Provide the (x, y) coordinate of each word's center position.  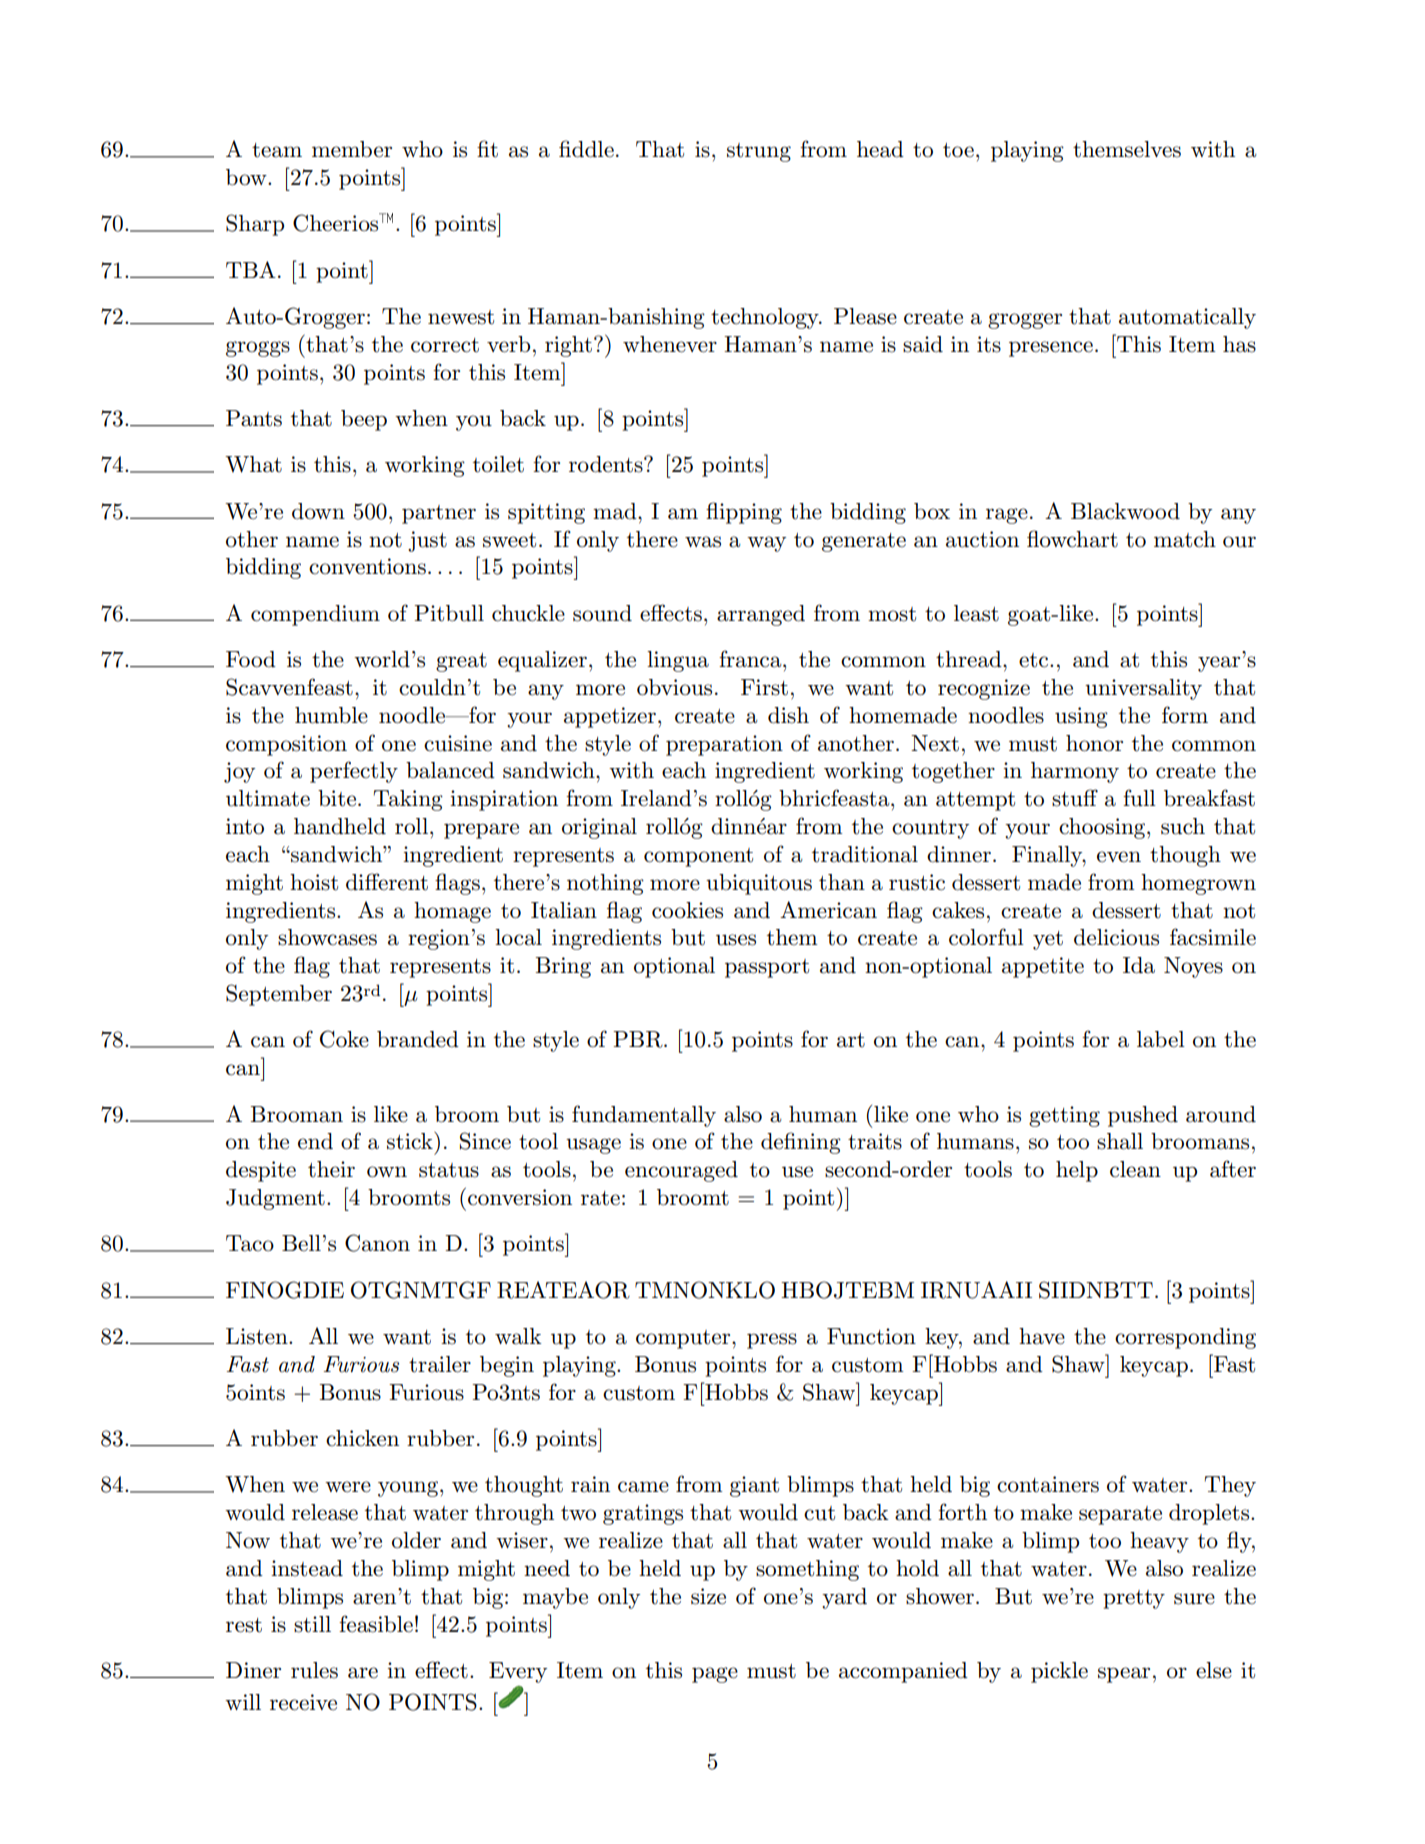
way (766, 544)
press (772, 1341)
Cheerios (337, 222)
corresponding (1185, 1338)
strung (759, 152)
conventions (367, 566)
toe (958, 150)
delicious (1116, 937)
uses (736, 940)
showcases (327, 937)
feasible (376, 1624)
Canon (377, 1243)
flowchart (1072, 539)
